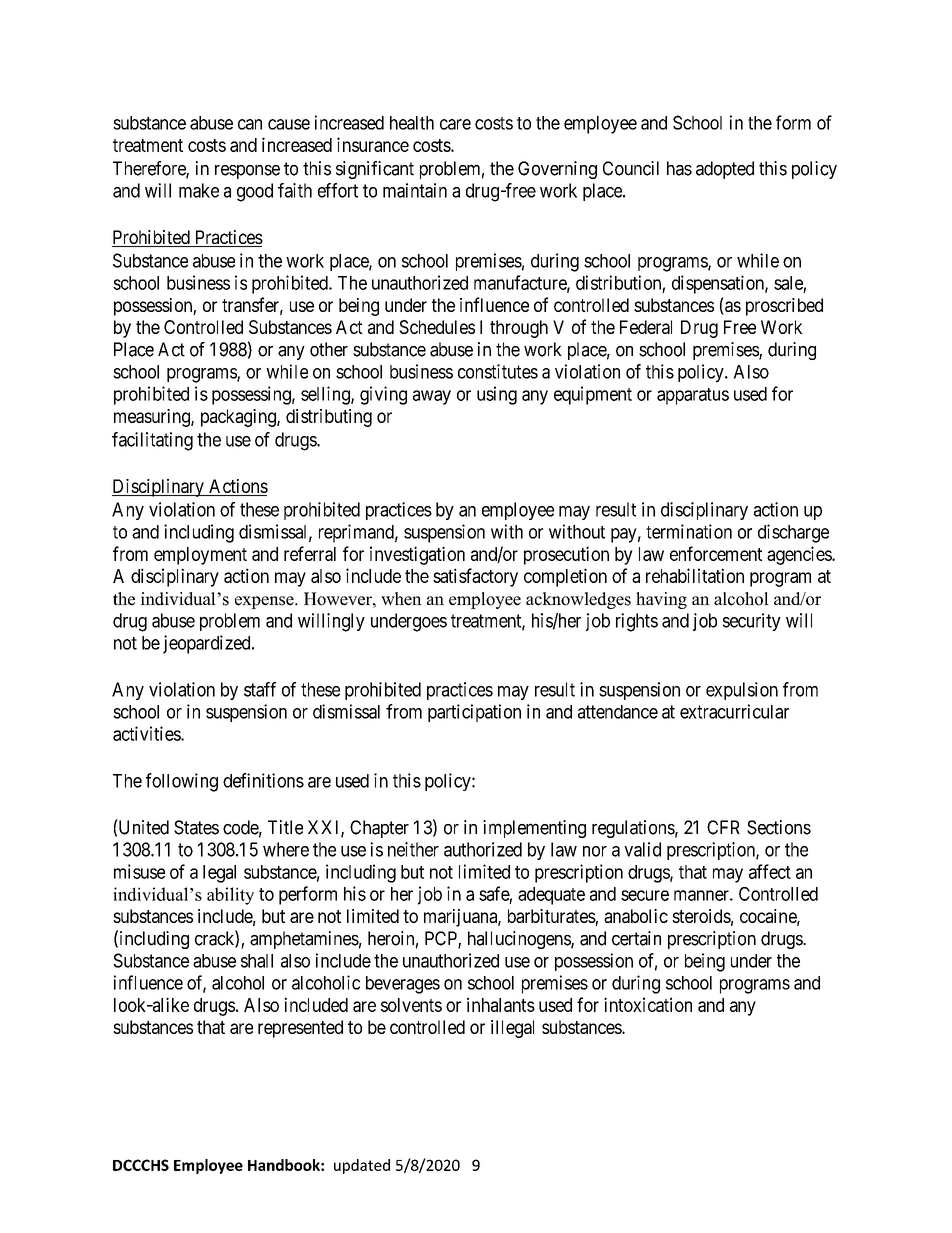 The height and width of the document is (1233, 952). Describe the element at coordinates (725, 170) in the document. I see `adopted` at that location.
